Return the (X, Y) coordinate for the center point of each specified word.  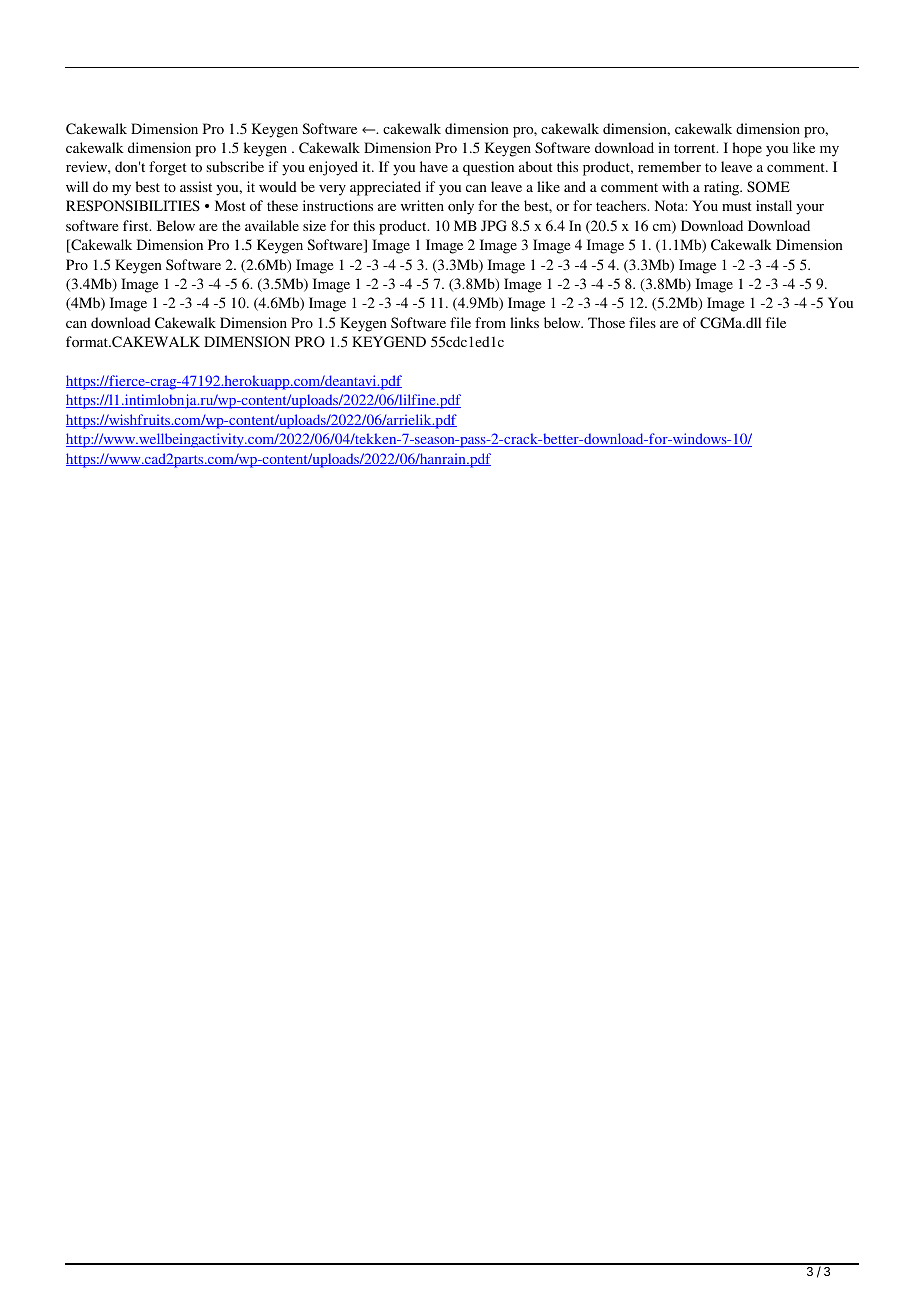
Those (606, 322)
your (810, 209)
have (434, 166)
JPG (494, 225)
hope (747, 149)
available (272, 225)
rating (723, 188)
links (524, 322)
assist (196, 186)
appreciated (385, 188)
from (490, 322)
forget (168, 168)
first (137, 225)
